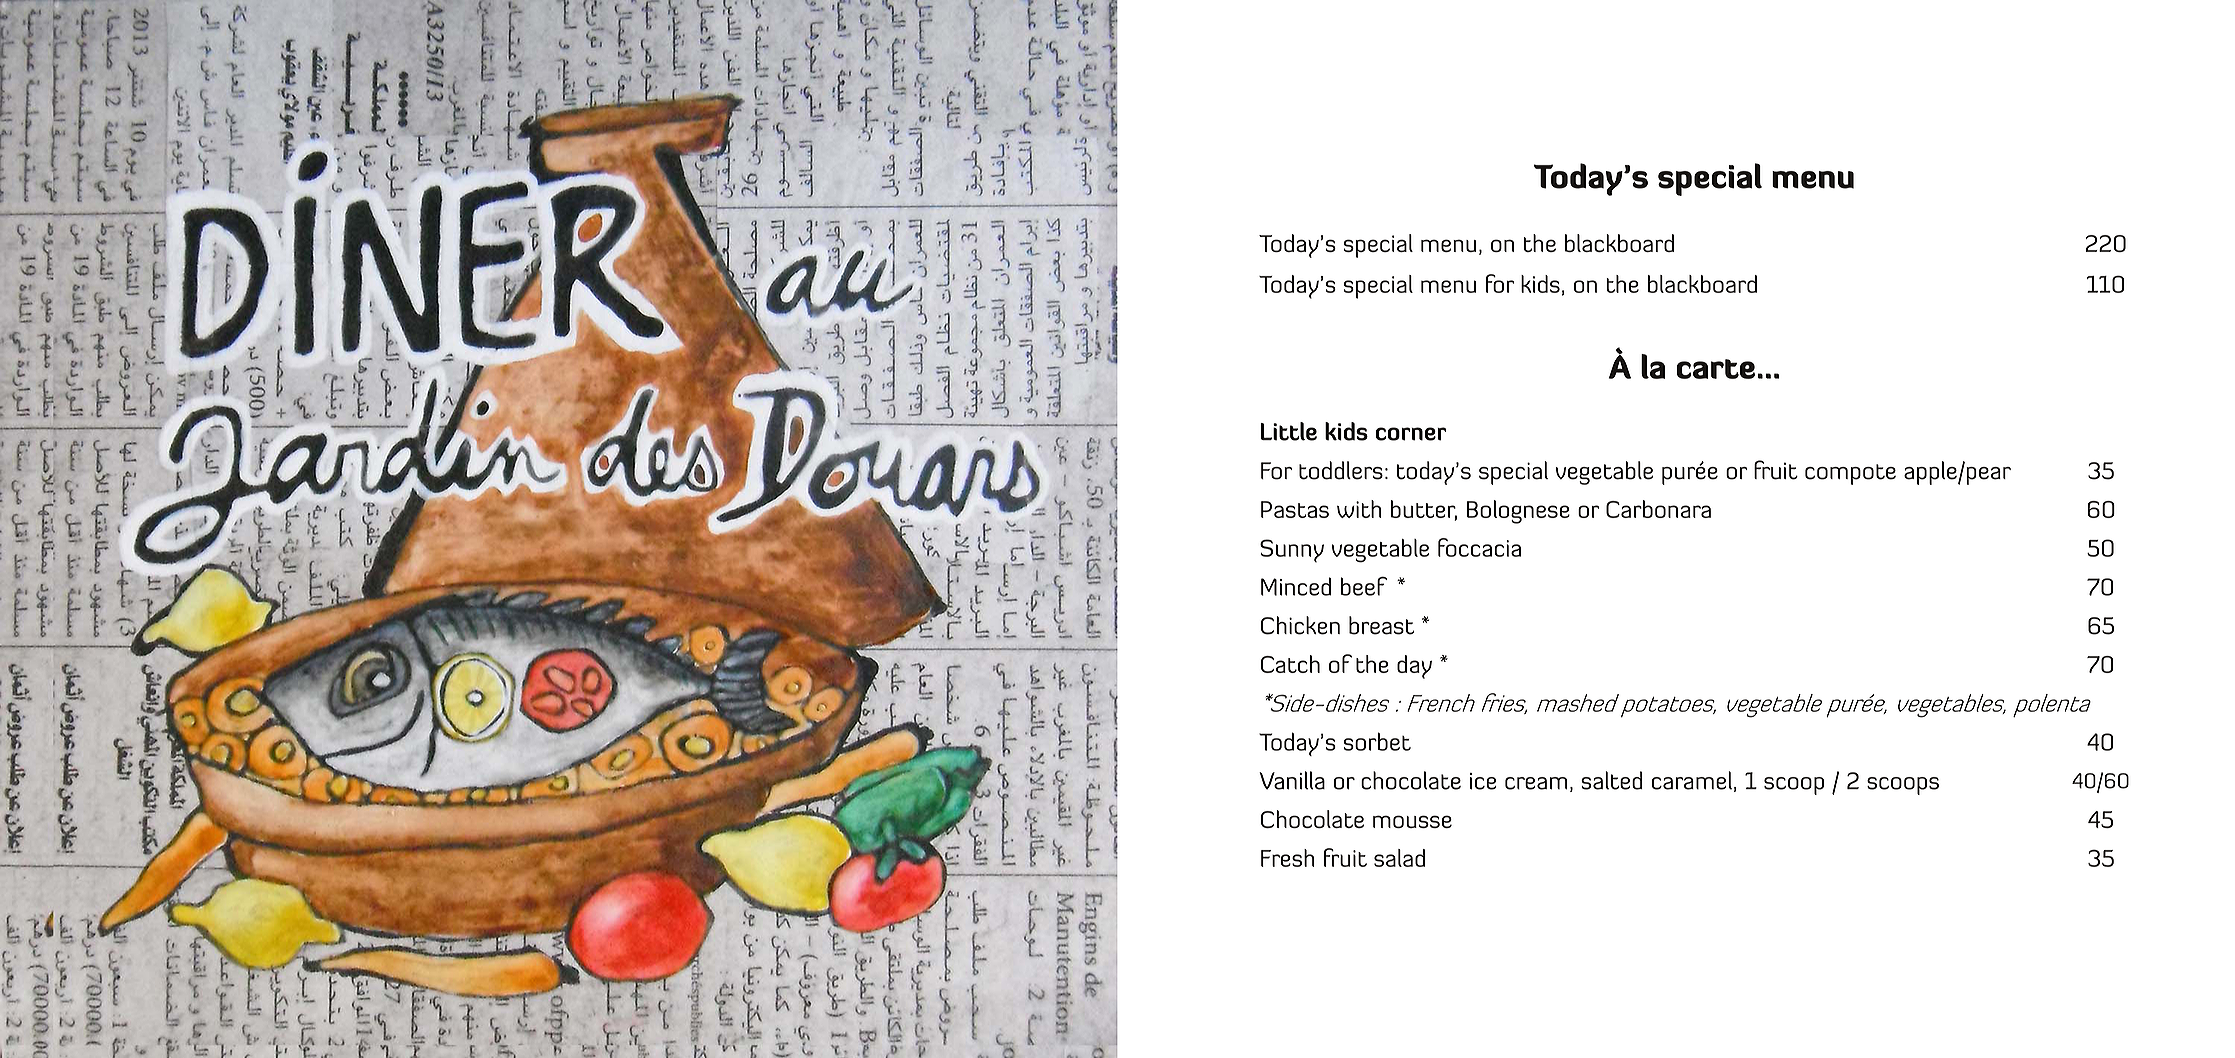 Image resolution: width=2235 pixels, height=1058 pixels. Describe the element at coordinates (1289, 431) in the screenshot. I see `Little` at that location.
